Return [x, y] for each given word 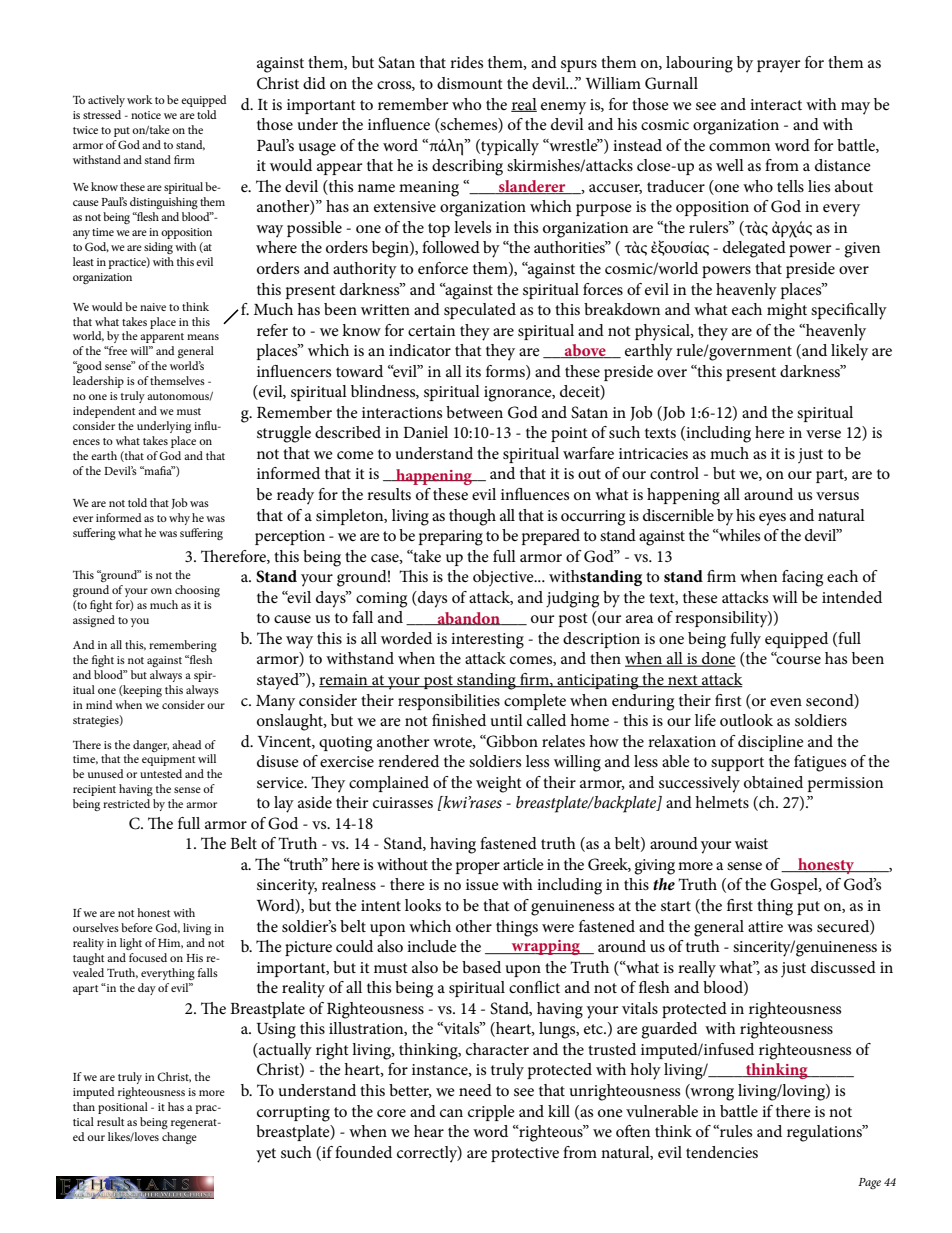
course [797, 659]
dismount [470, 83]
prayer [778, 66]
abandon [468, 618]
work [139, 99]
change [179, 1138]
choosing [197, 591]
